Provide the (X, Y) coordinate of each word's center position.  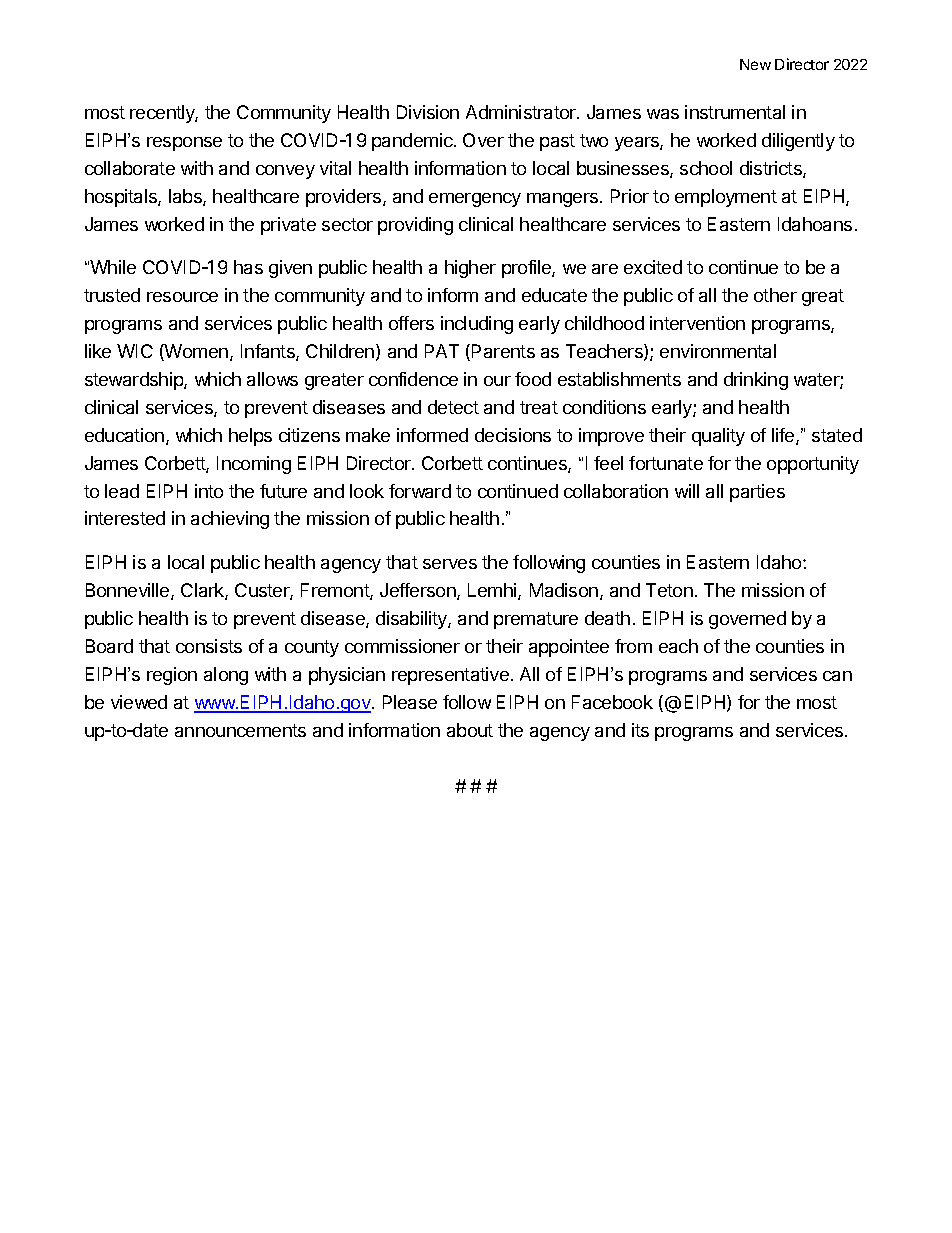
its (640, 730)
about (470, 730)
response (184, 144)
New (755, 64)
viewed (139, 702)
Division (428, 112)
